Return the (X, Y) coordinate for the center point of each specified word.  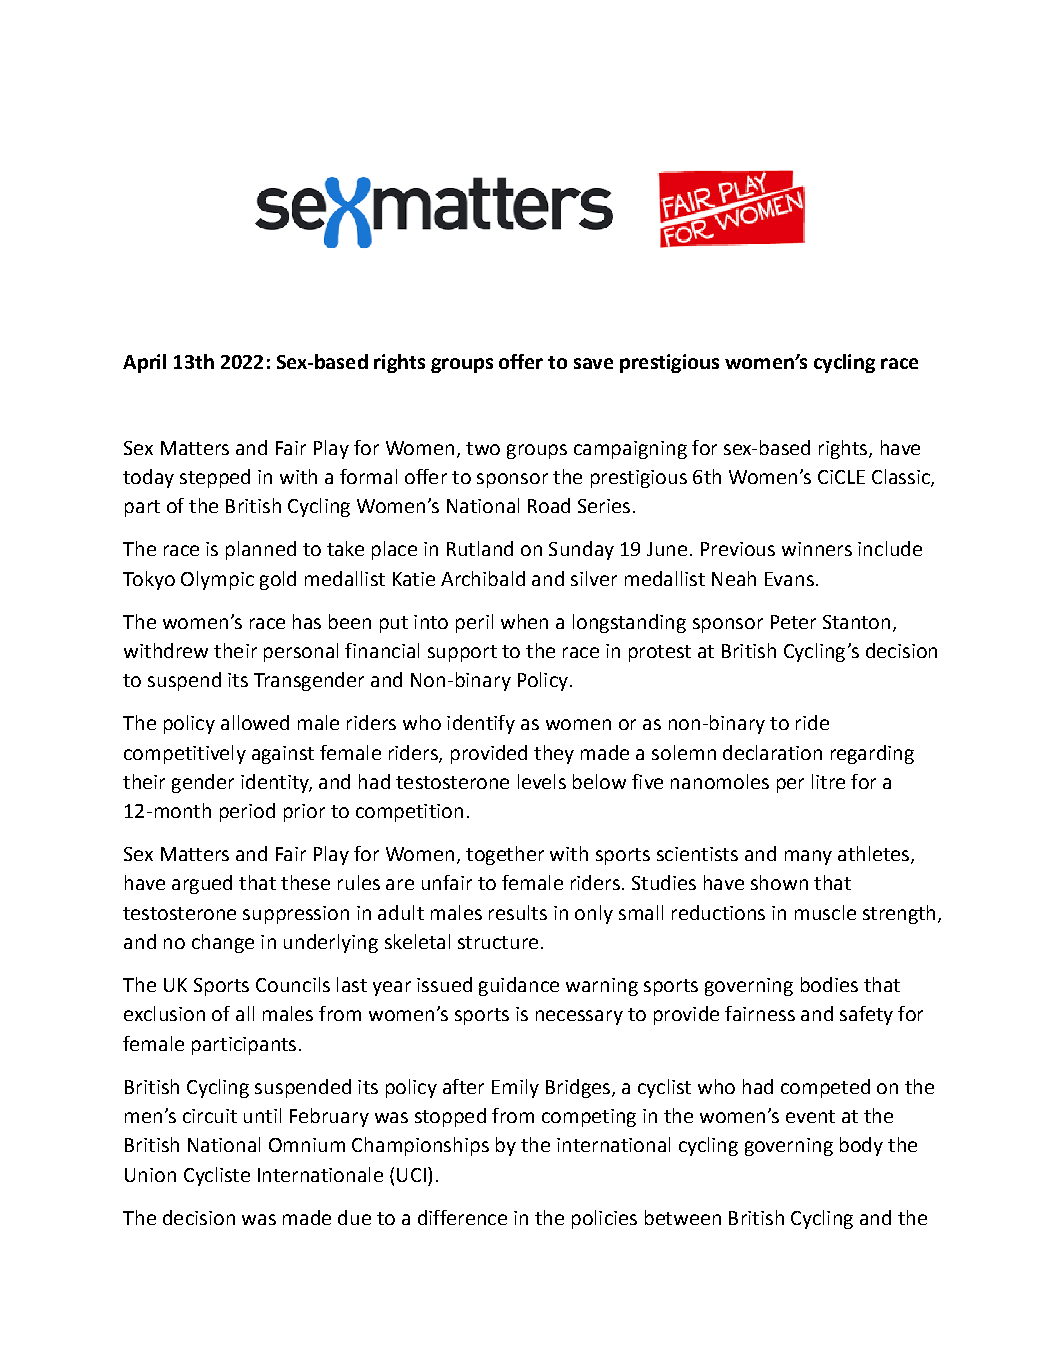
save (593, 363)
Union (150, 1175)
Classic (902, 478)
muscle (825, 912)
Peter (793, 622)
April (144, 363)
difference (462, 1217)
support (462, 653)
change (223, 943)
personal (301, 652)
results (518, 912)
